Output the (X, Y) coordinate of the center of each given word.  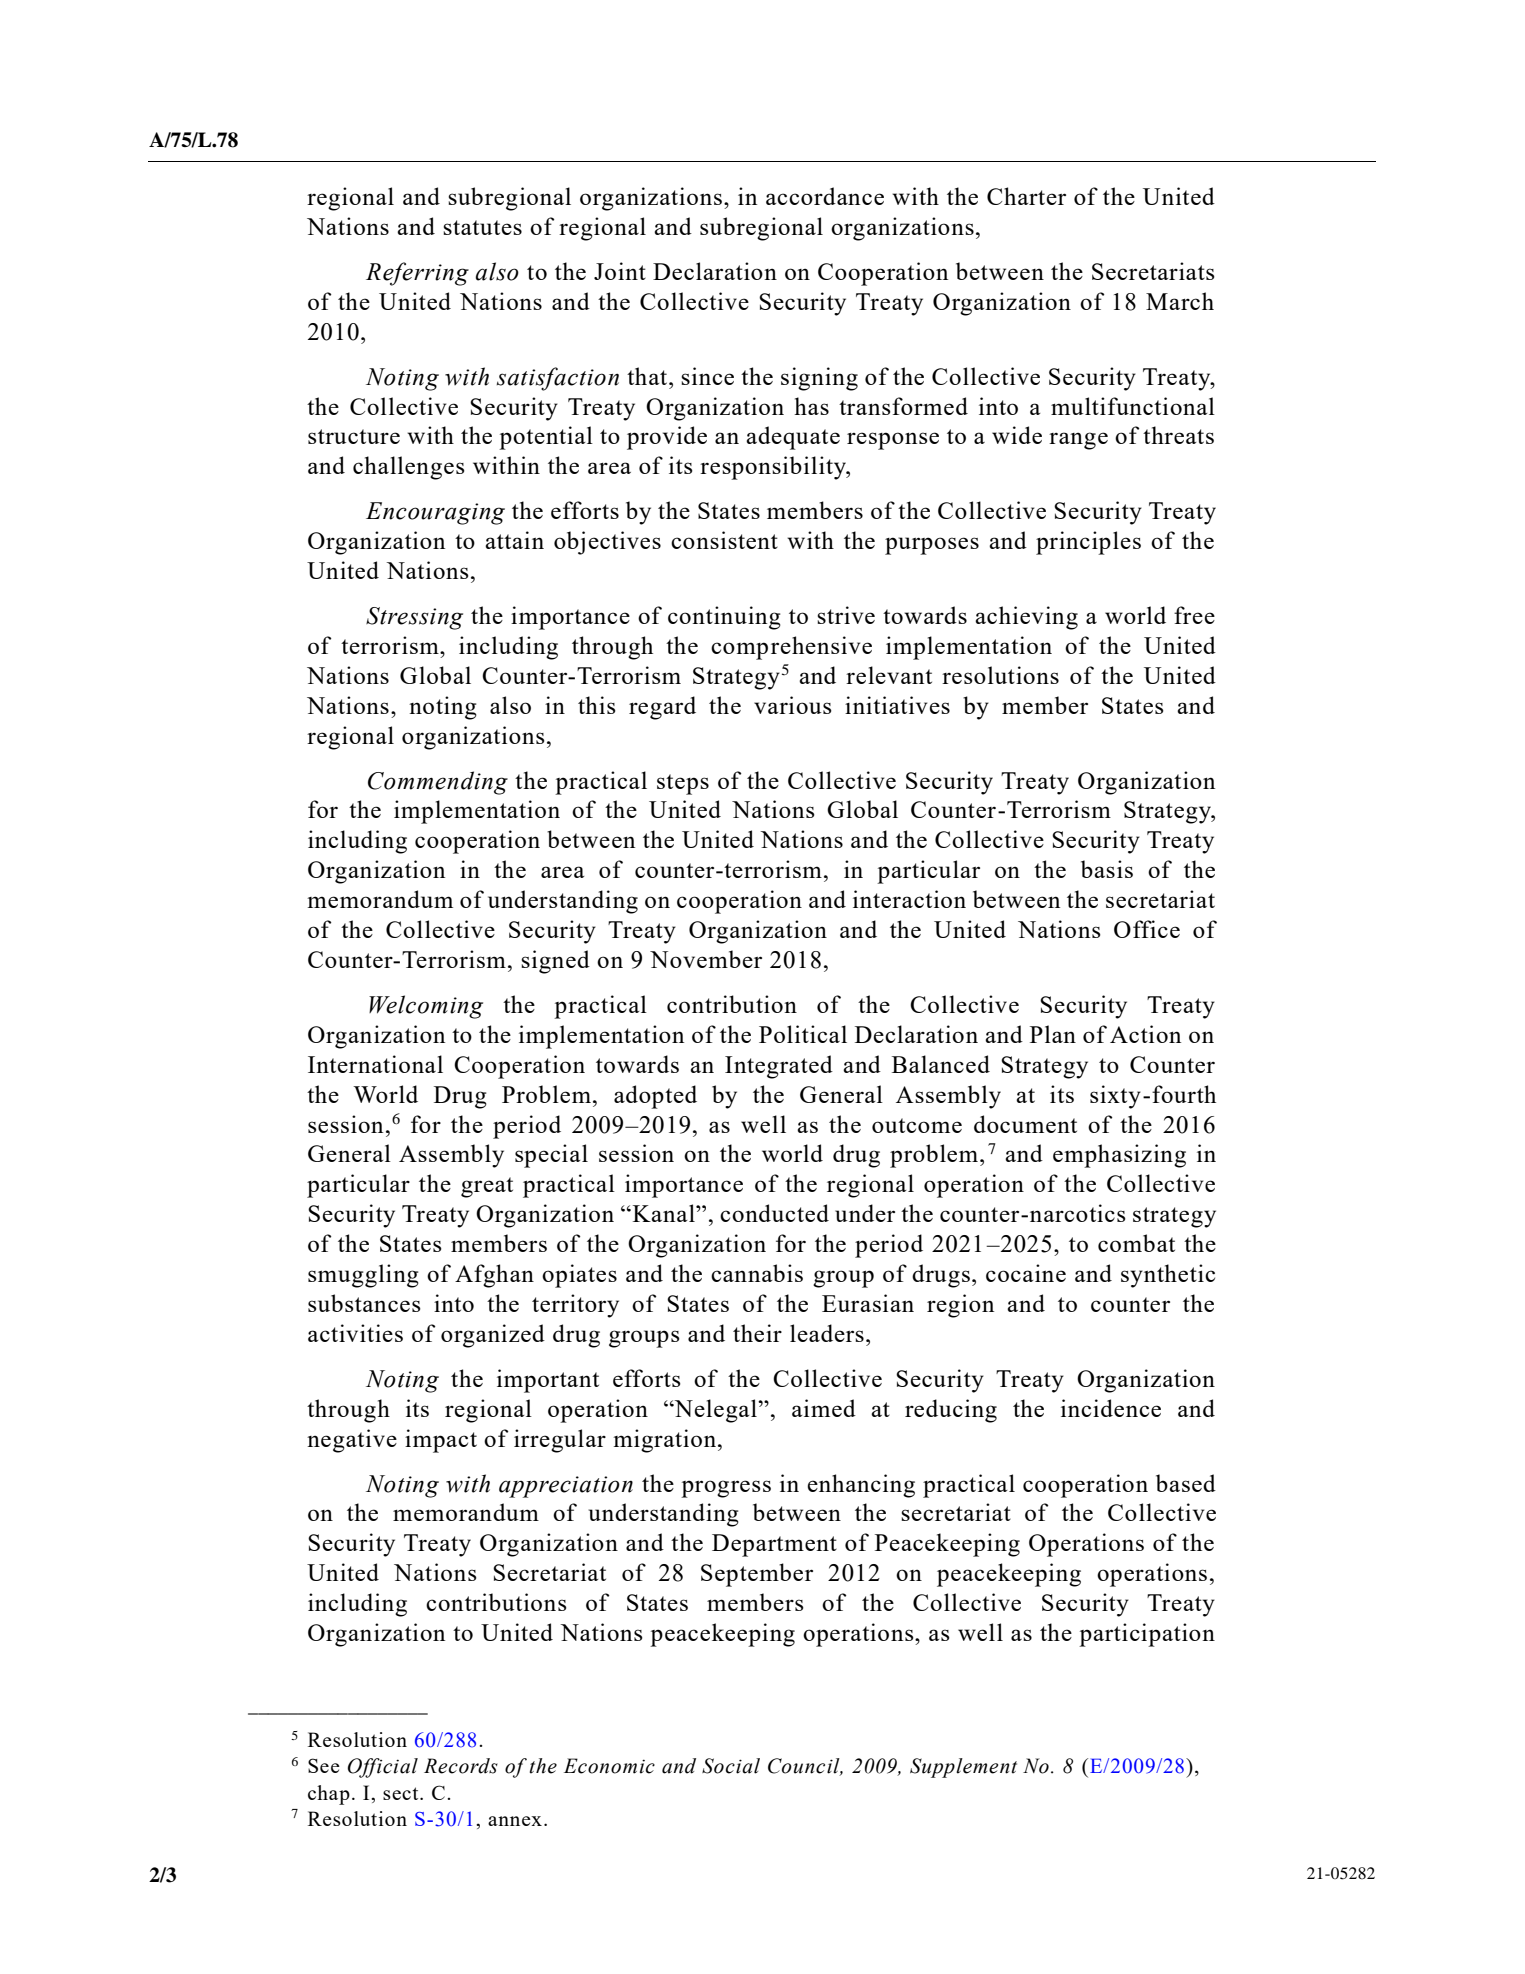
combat (1136, 1243)
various (793, 705)
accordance (825, 196)
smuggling (363, 1276)
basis (1107, 869)
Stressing (414, 618)
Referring (417, 274)
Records (461, 1766)
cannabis (757, 1273)
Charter (1026, 196)
